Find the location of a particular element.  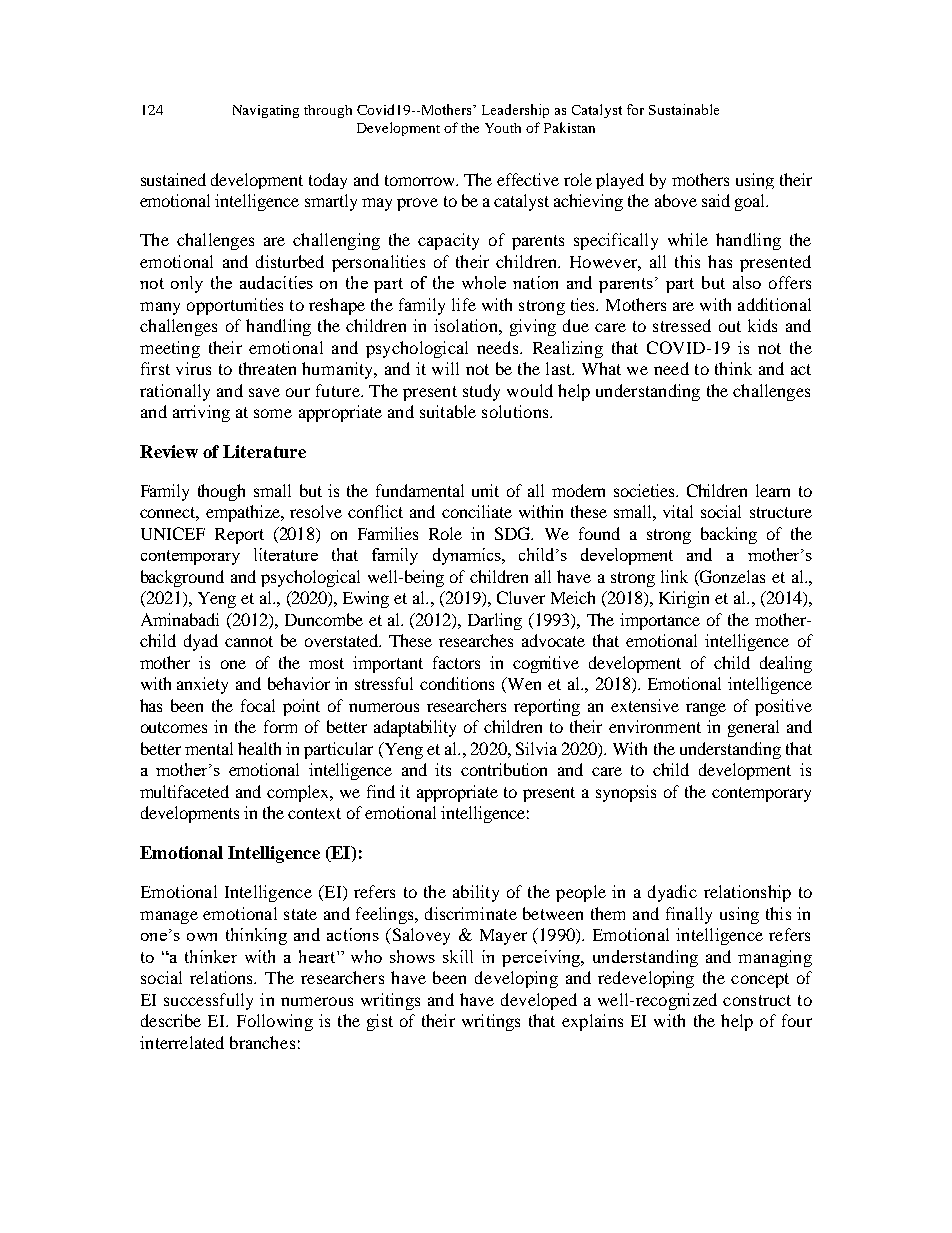

Navigating is located at coordinates (266, 111).
